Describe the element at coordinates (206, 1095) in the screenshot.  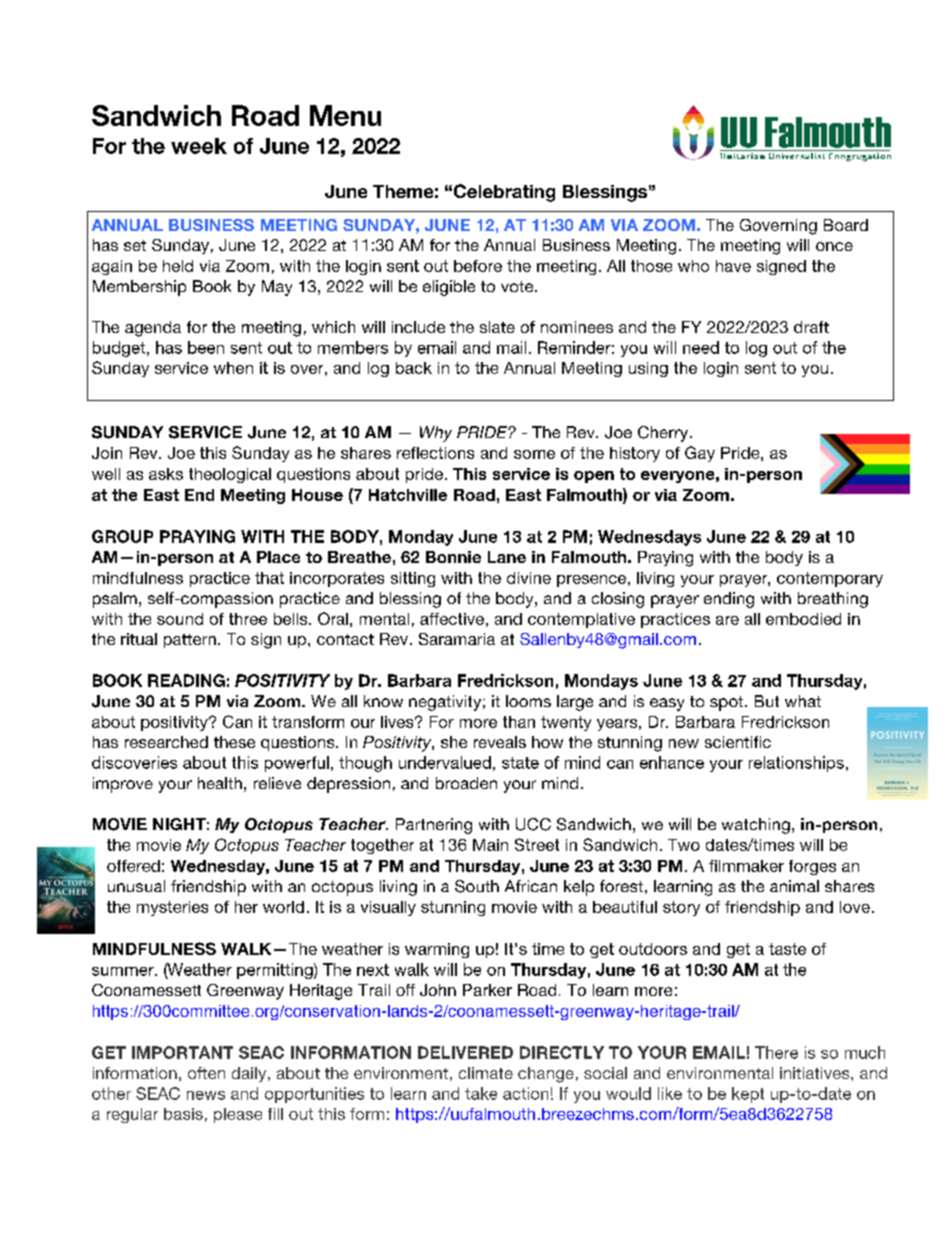
I see `news` at that location.
